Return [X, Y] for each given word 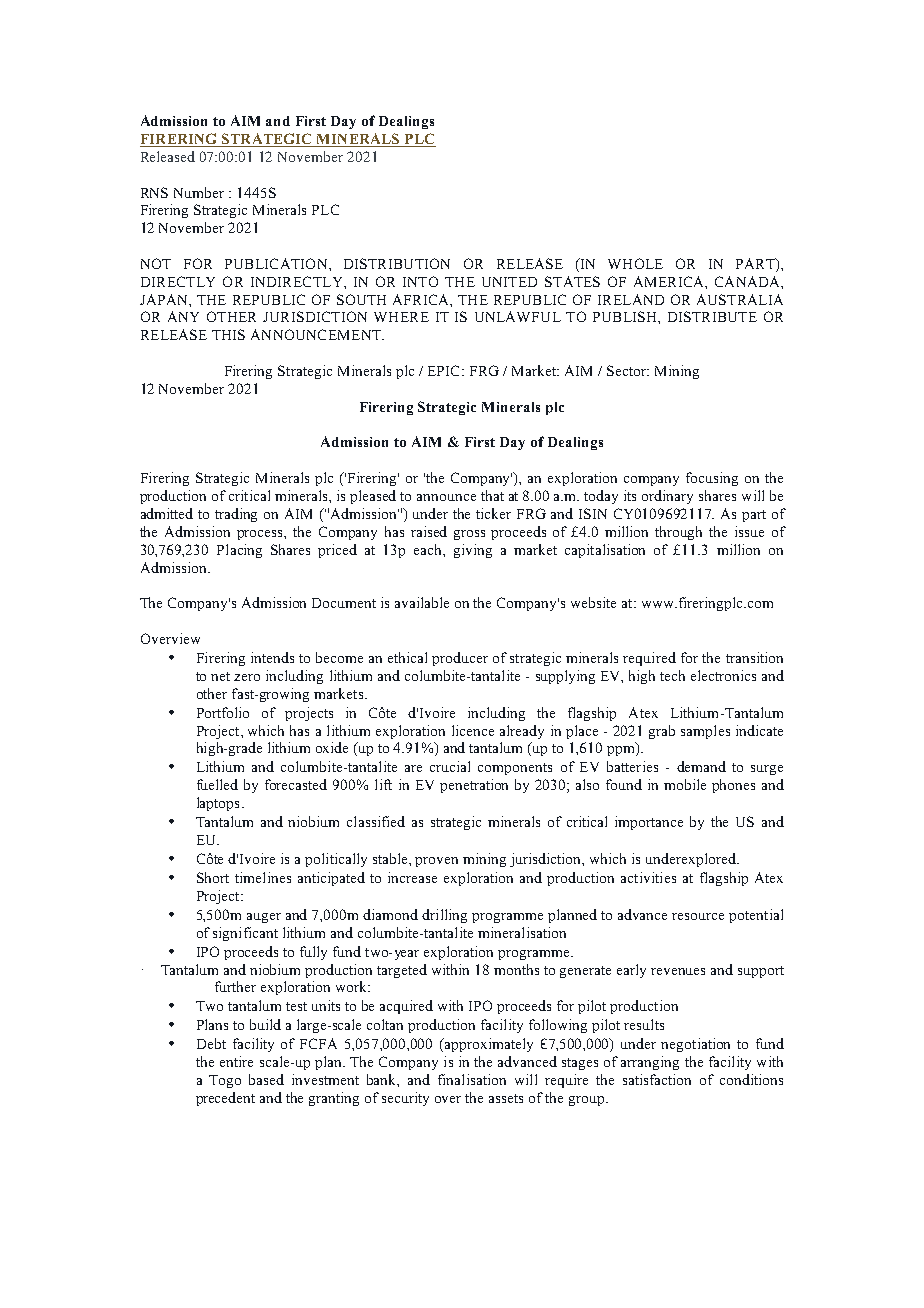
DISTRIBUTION [397, 263]
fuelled [217, 784]
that [492, 495]
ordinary [667, 497]
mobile [685, 784]
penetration [474, 786]
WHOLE [635, 263]
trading [236, 515]
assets [506, 1098]
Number [199, 192]
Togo [225, 1081]
